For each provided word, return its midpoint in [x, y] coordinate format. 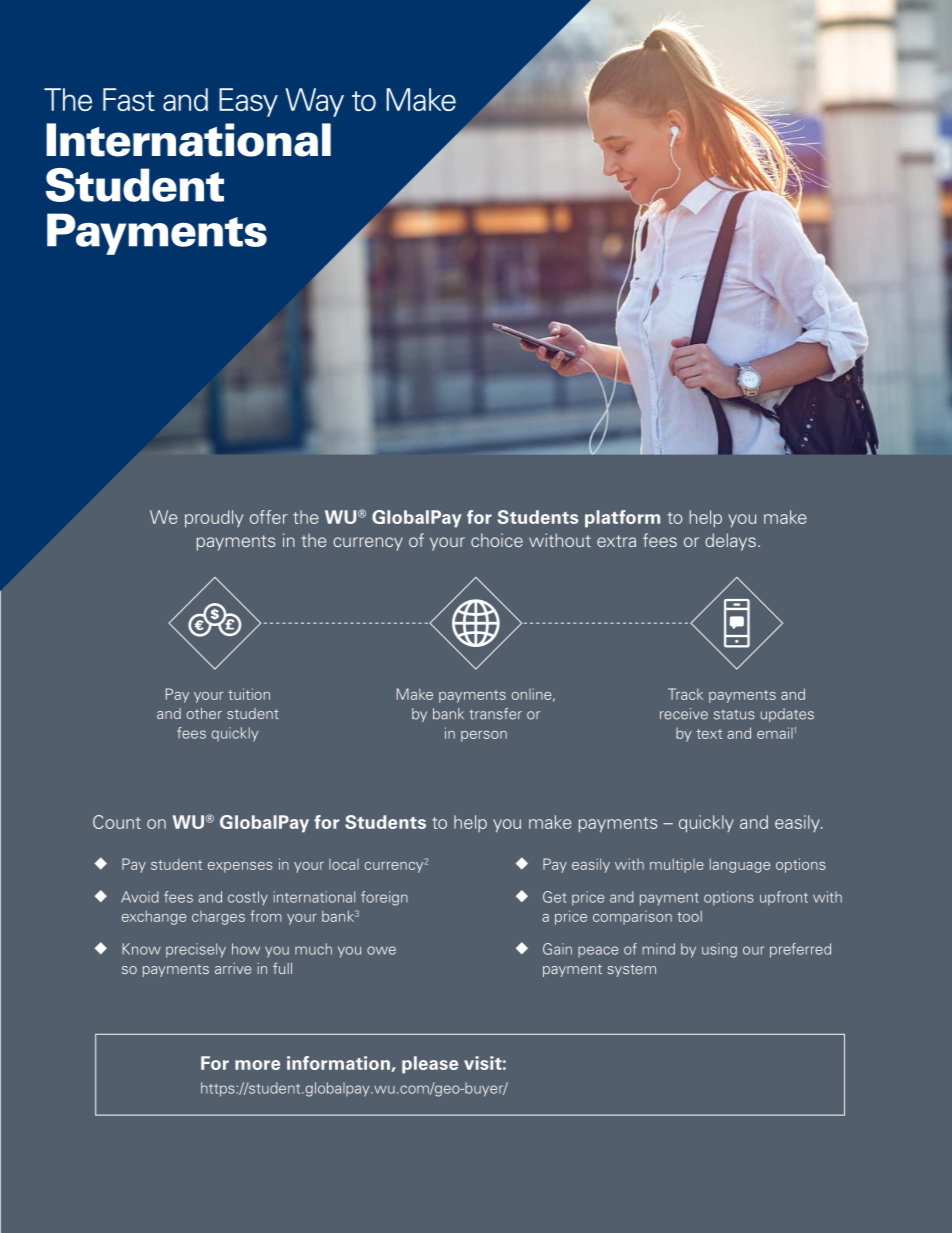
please [430, 1065]
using [719, 950]
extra [616, 541]
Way [314, 102]
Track [685, 694]
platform [622, 519]
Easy [248, 102]
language [740, 865]
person [484, 736]
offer [269, 517]
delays [730, 542]
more [257, 1065]
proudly [214, 519]
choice [497, 540]
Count [117, 822]
